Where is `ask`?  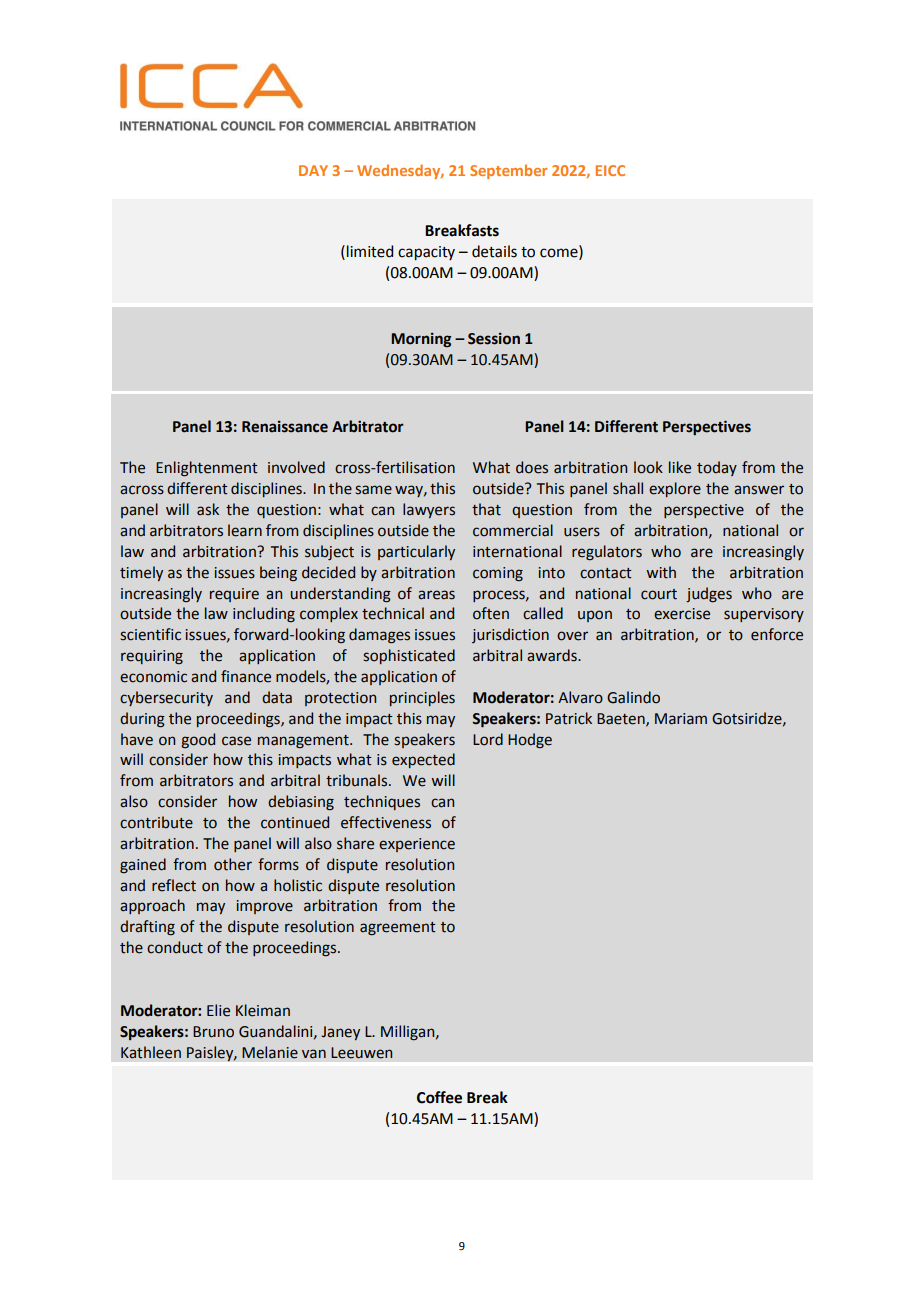 ask is located at coordinates (208, 509).
